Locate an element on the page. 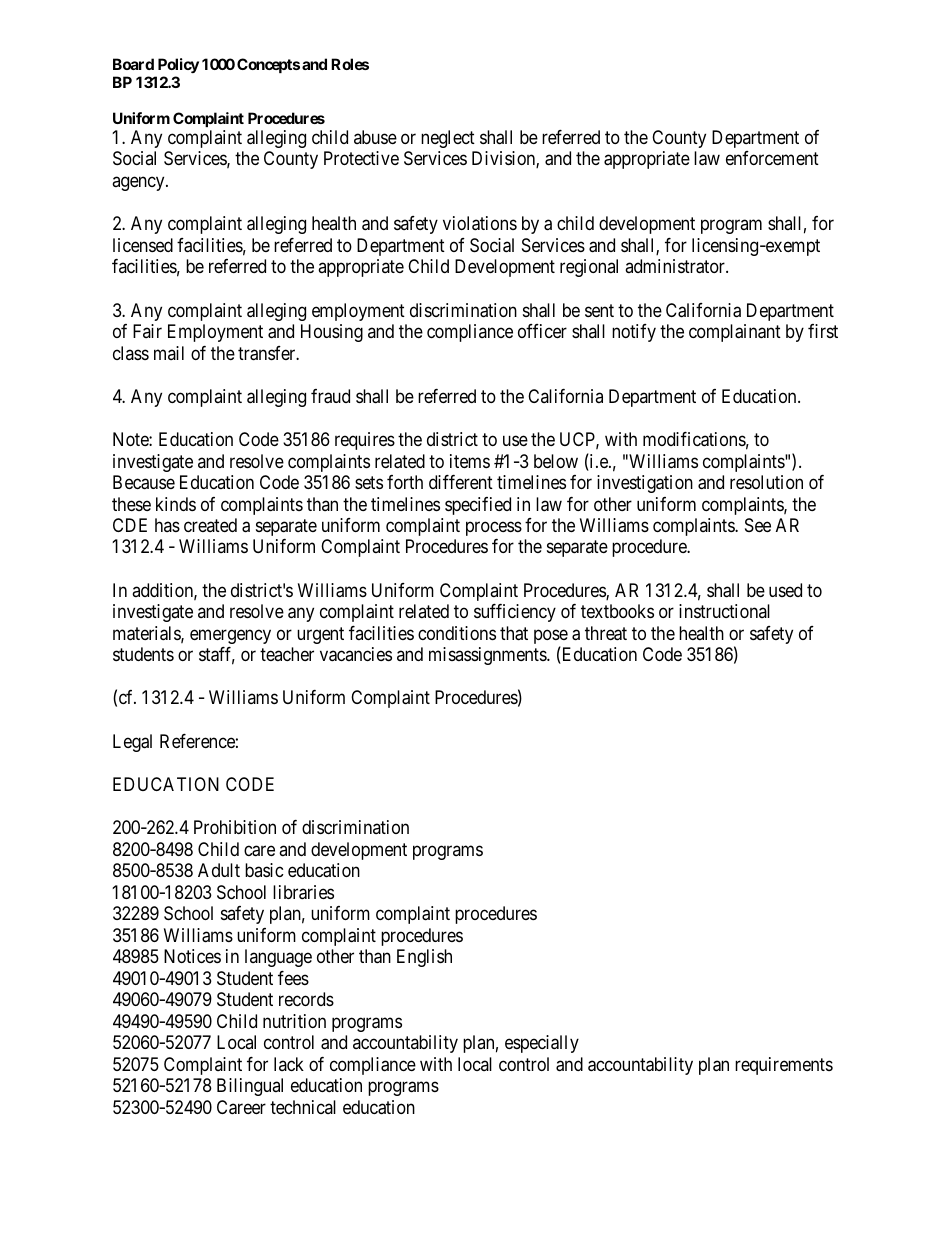 The width and height of the document is (952, 1233). neglect is located at coordinates (448, 139).
